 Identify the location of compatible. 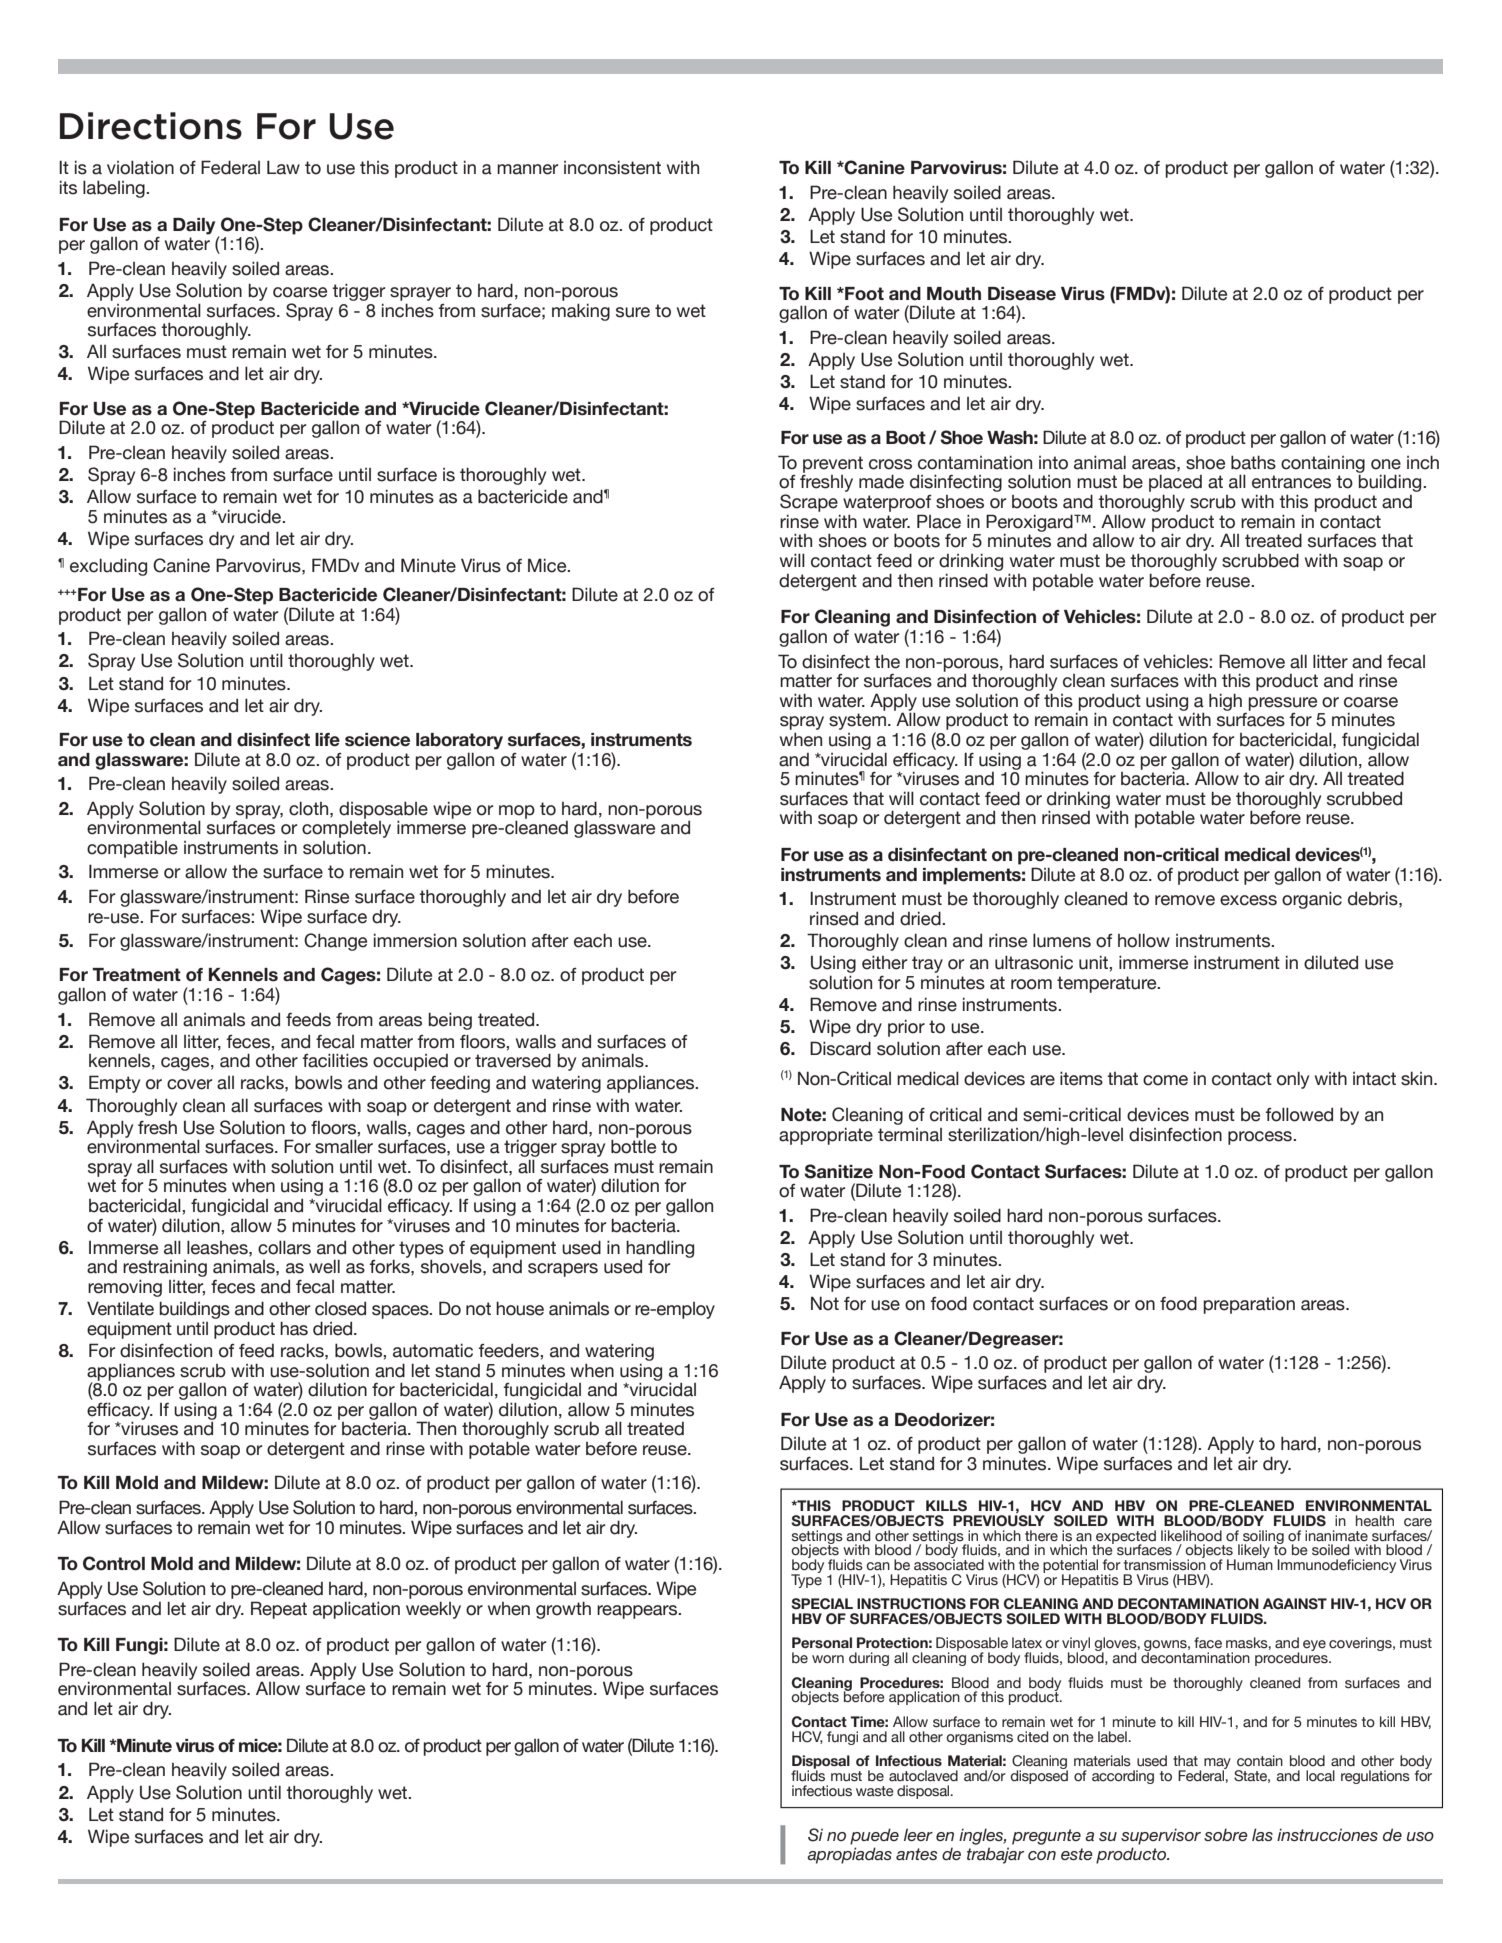
(132, 849).
